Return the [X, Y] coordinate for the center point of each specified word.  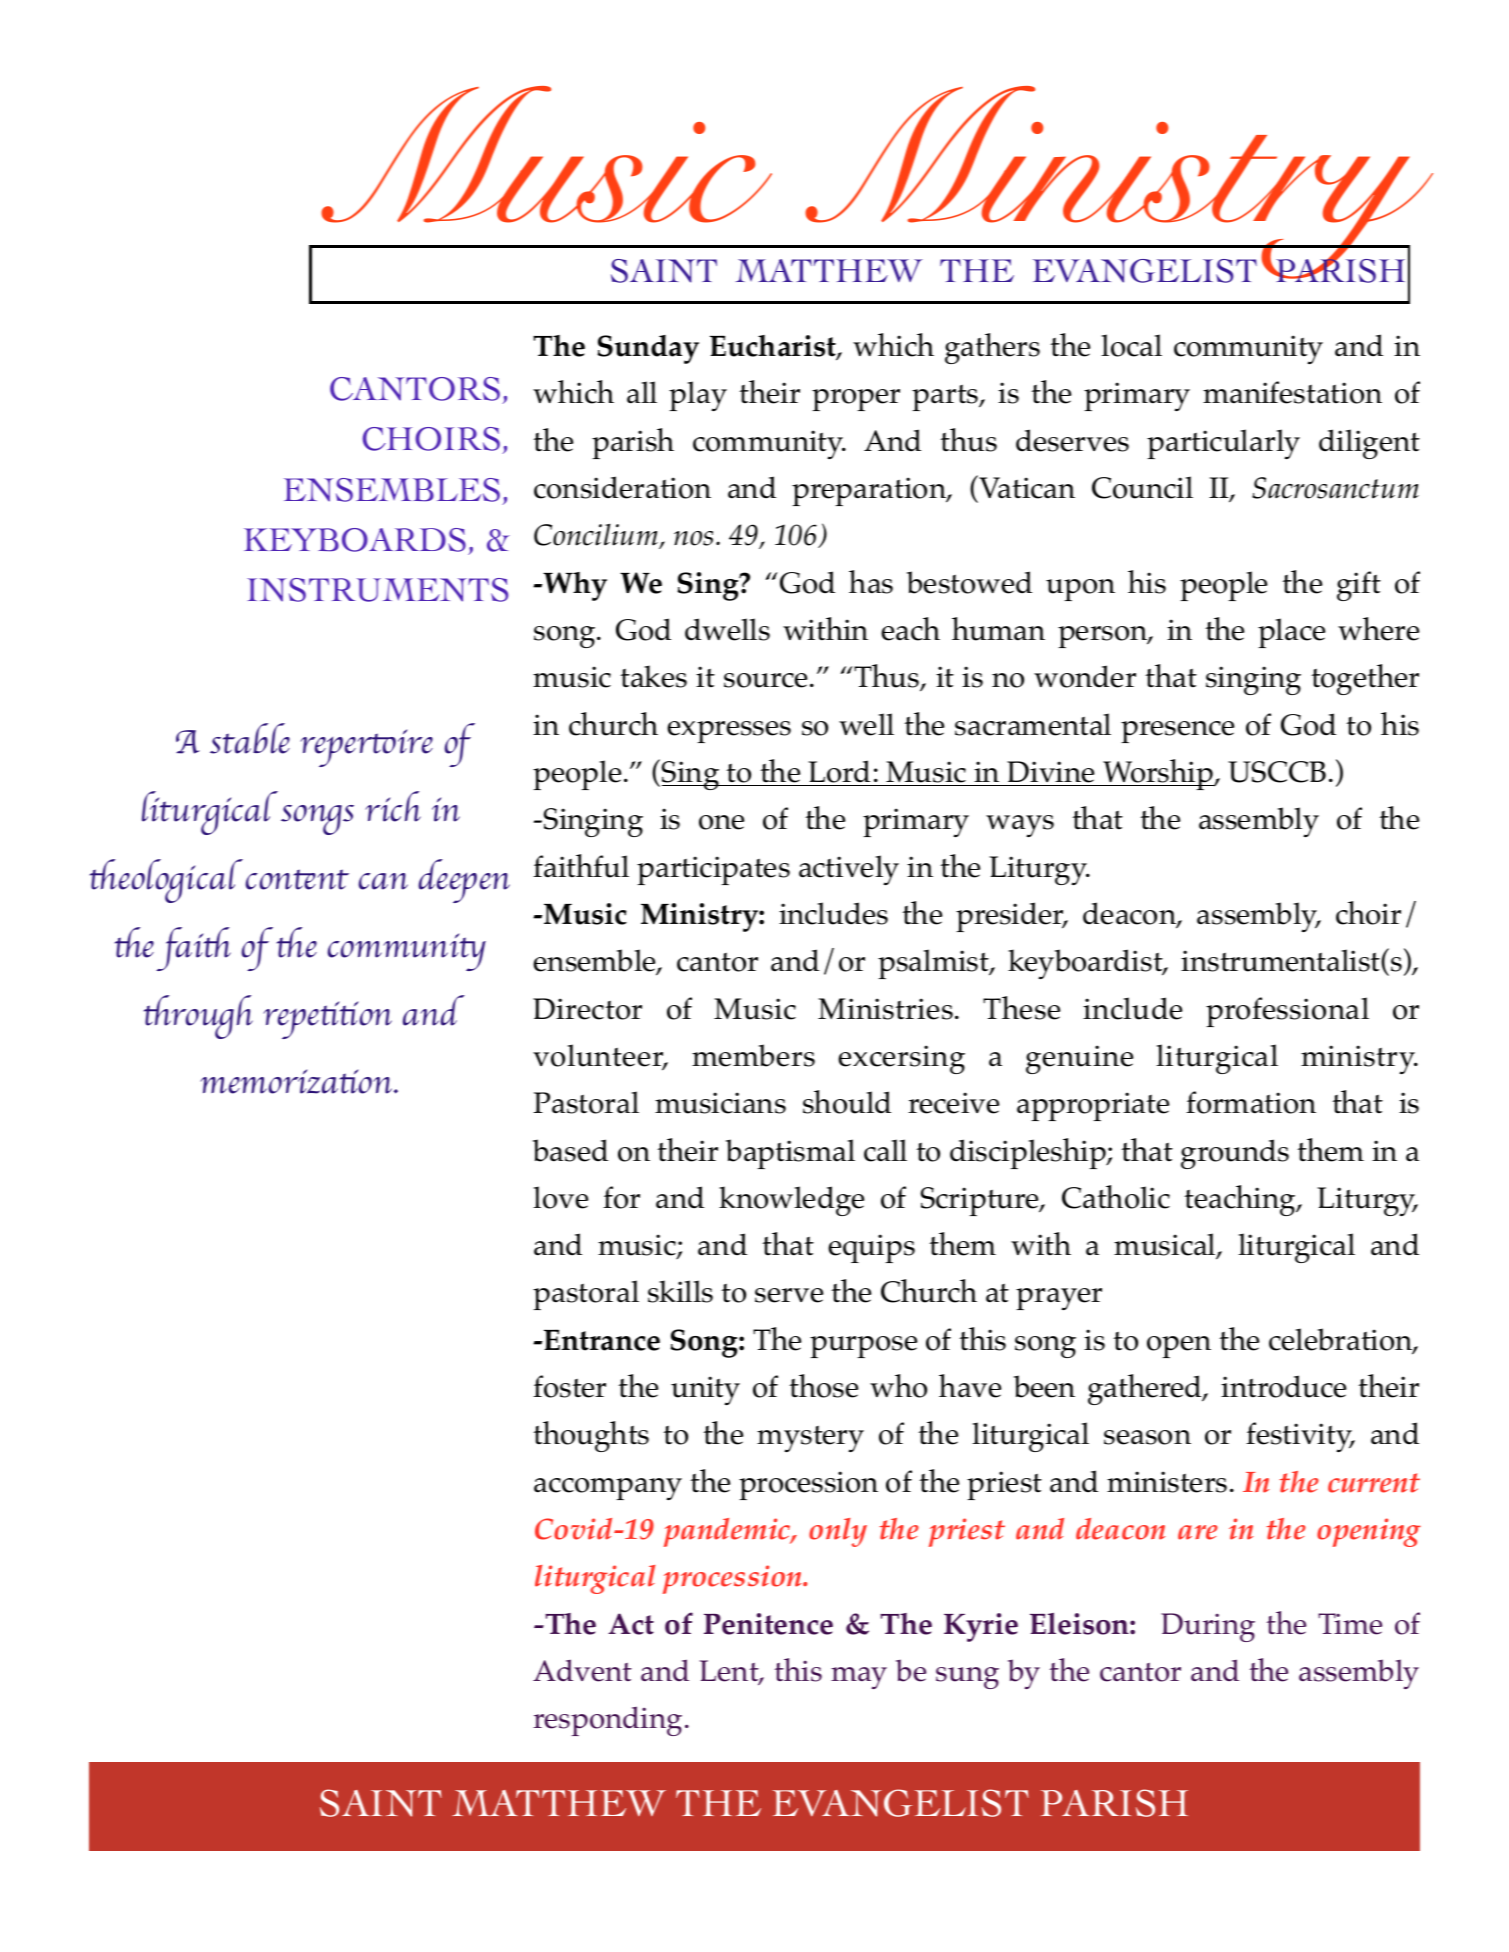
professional [1287, 1012]
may [859, 1678]
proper [856, 400]
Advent [582, 1670]
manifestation [1292, 392]
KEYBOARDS [355, 540]
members [753, 1055]
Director [587, 1009]
